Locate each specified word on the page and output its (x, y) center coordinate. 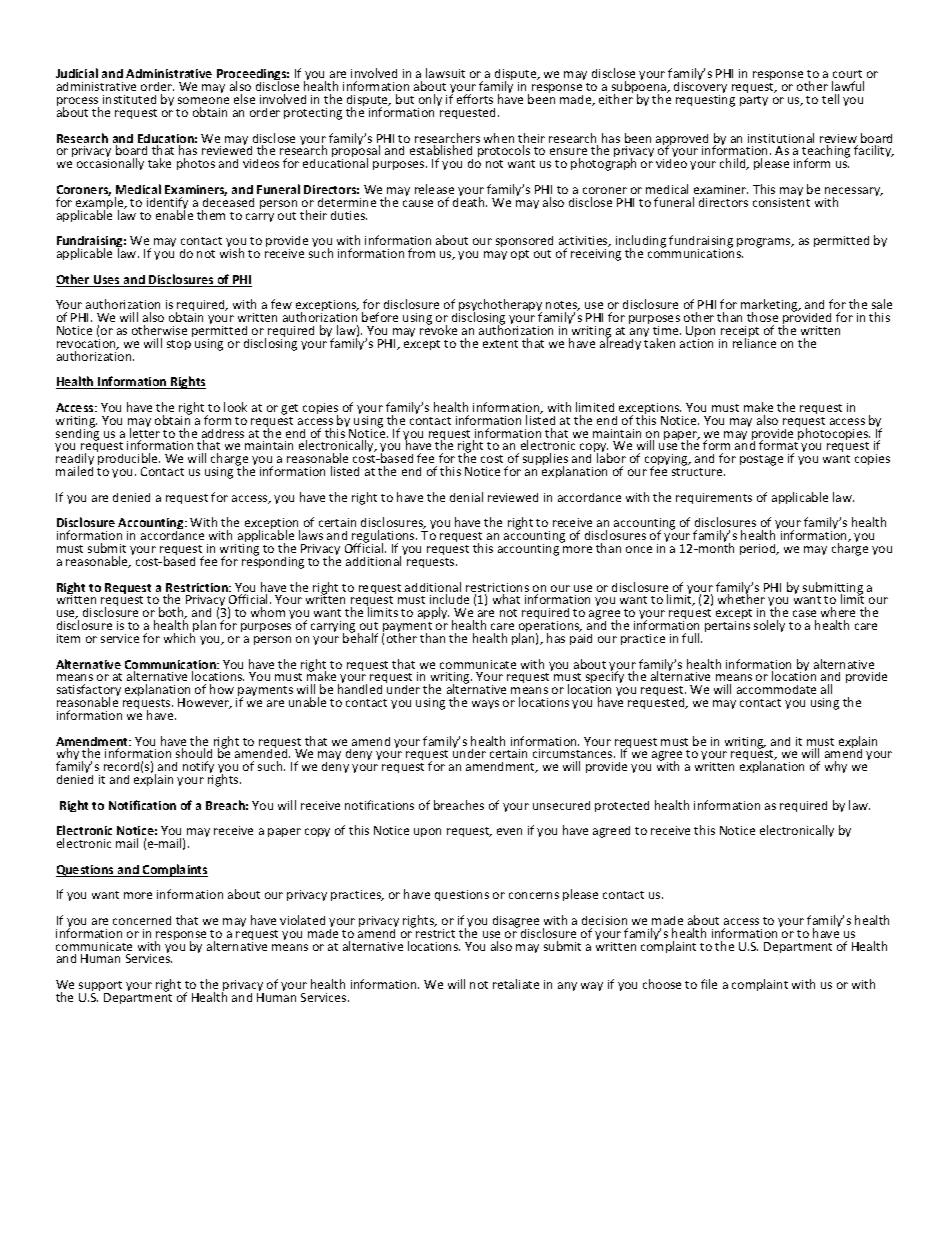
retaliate (516, 984)
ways (485, 704)
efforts (475, 99)
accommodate (776, 689)
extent (500, 344)
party (754, 101)
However (205, 703)
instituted (129, 99)
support (100, 988)
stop (179, 345)
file (709, 984)
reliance (754, 342)
